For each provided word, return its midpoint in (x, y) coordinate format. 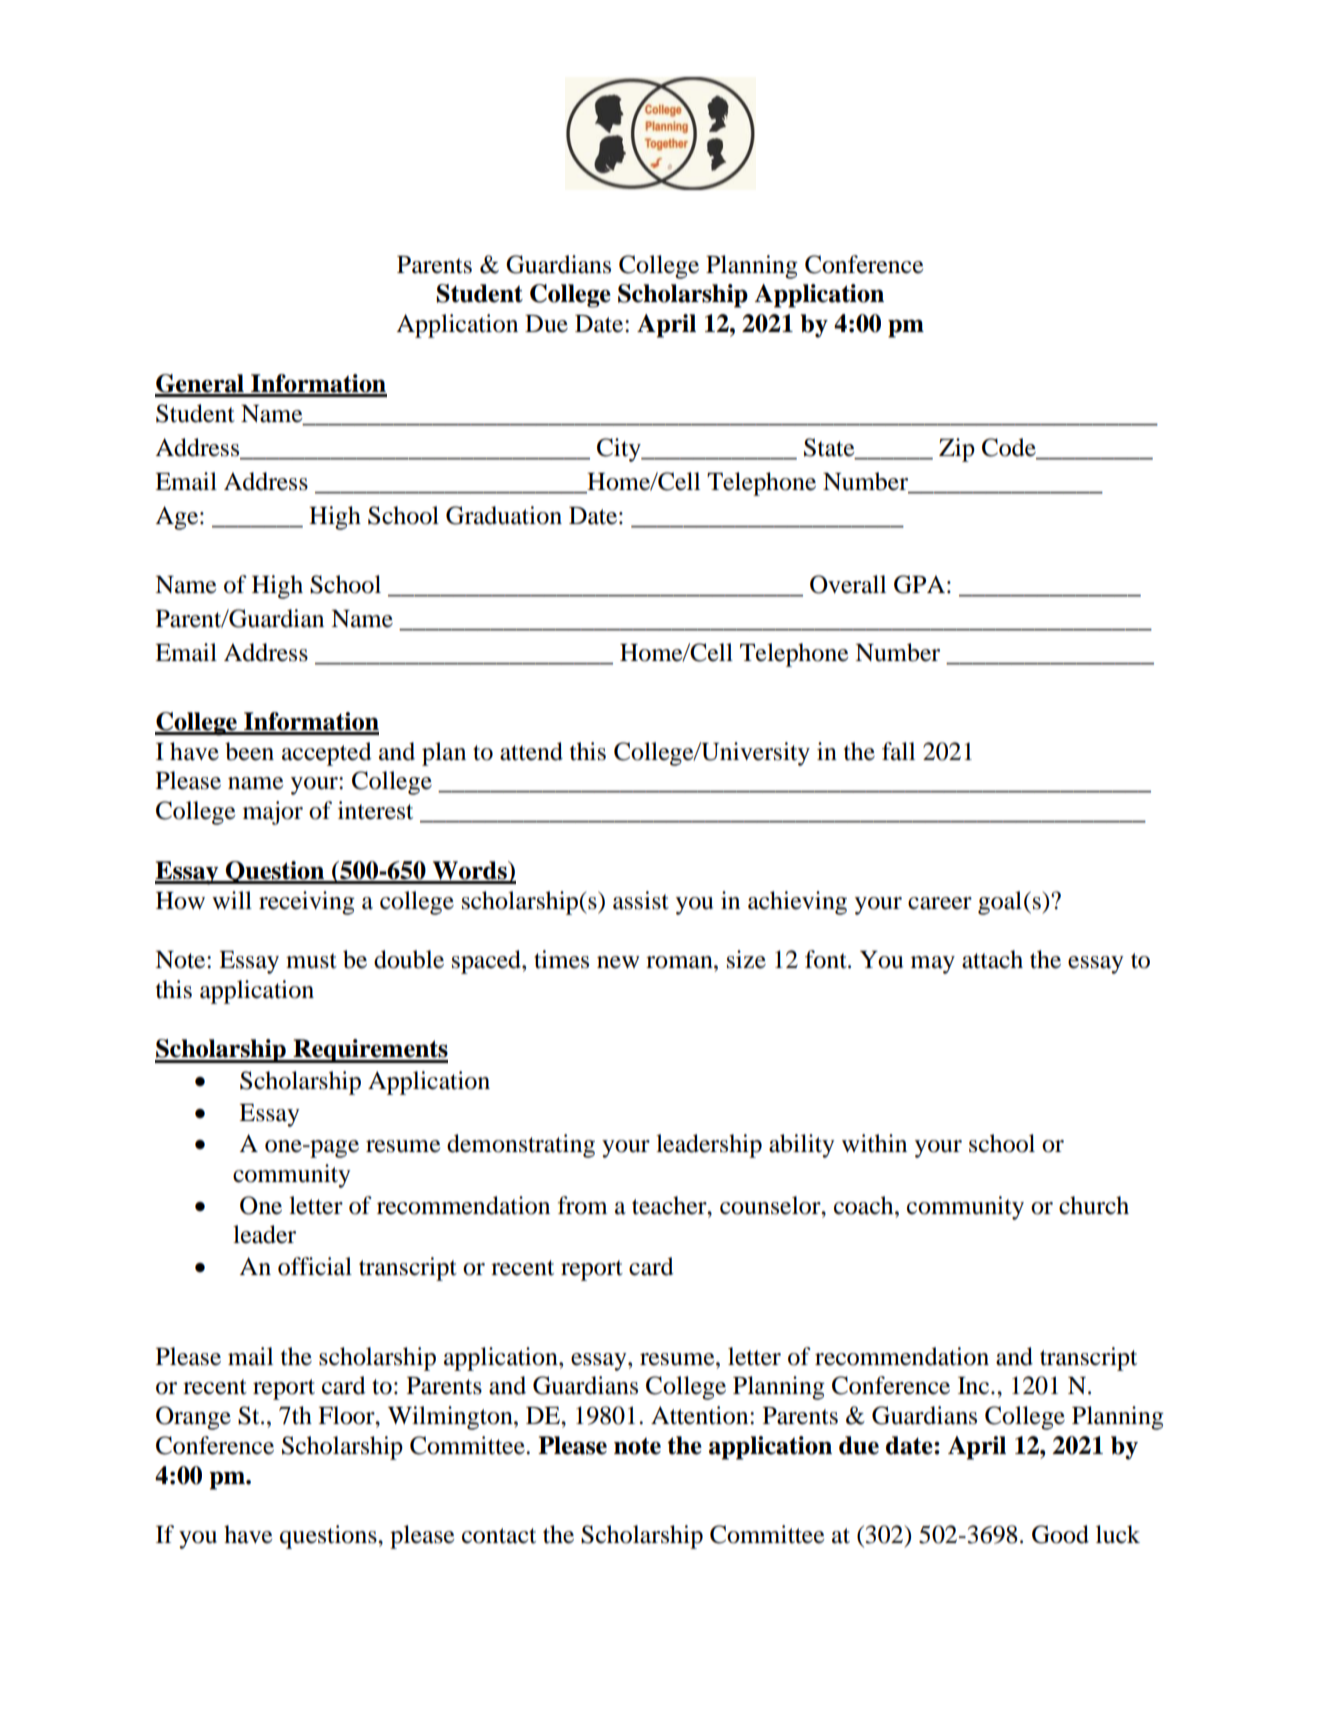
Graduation (504, 515)
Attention (701, 1415)
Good (1060, 1534)
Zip (957, 450)
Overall (848, 584)
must (311, 961)
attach (992, 959)
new (618, 962)
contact (499, 1536)
